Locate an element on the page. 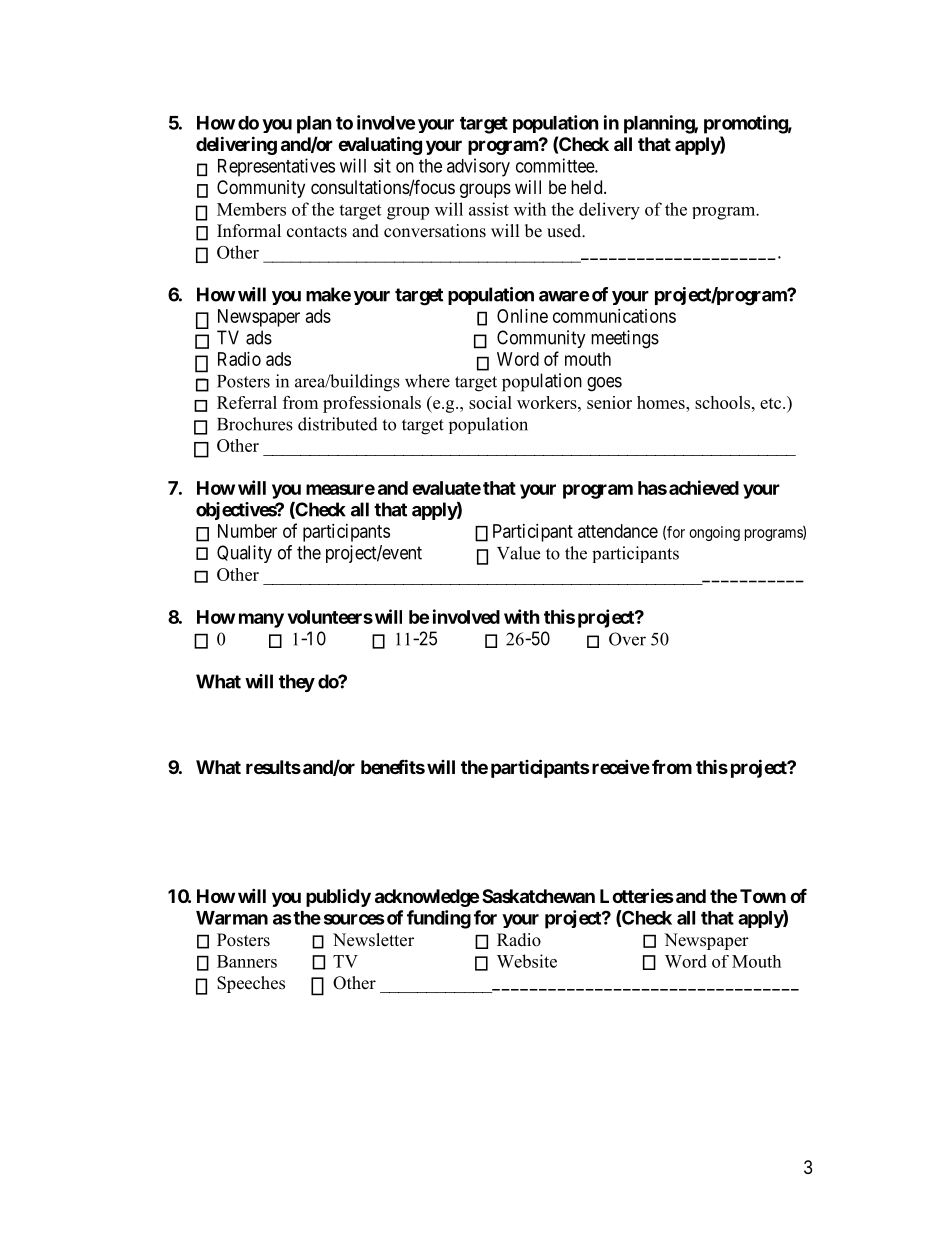 Image resolution: width=952 pixels, height=1233 pixels. advisory is located at coordinates (478, 167).
